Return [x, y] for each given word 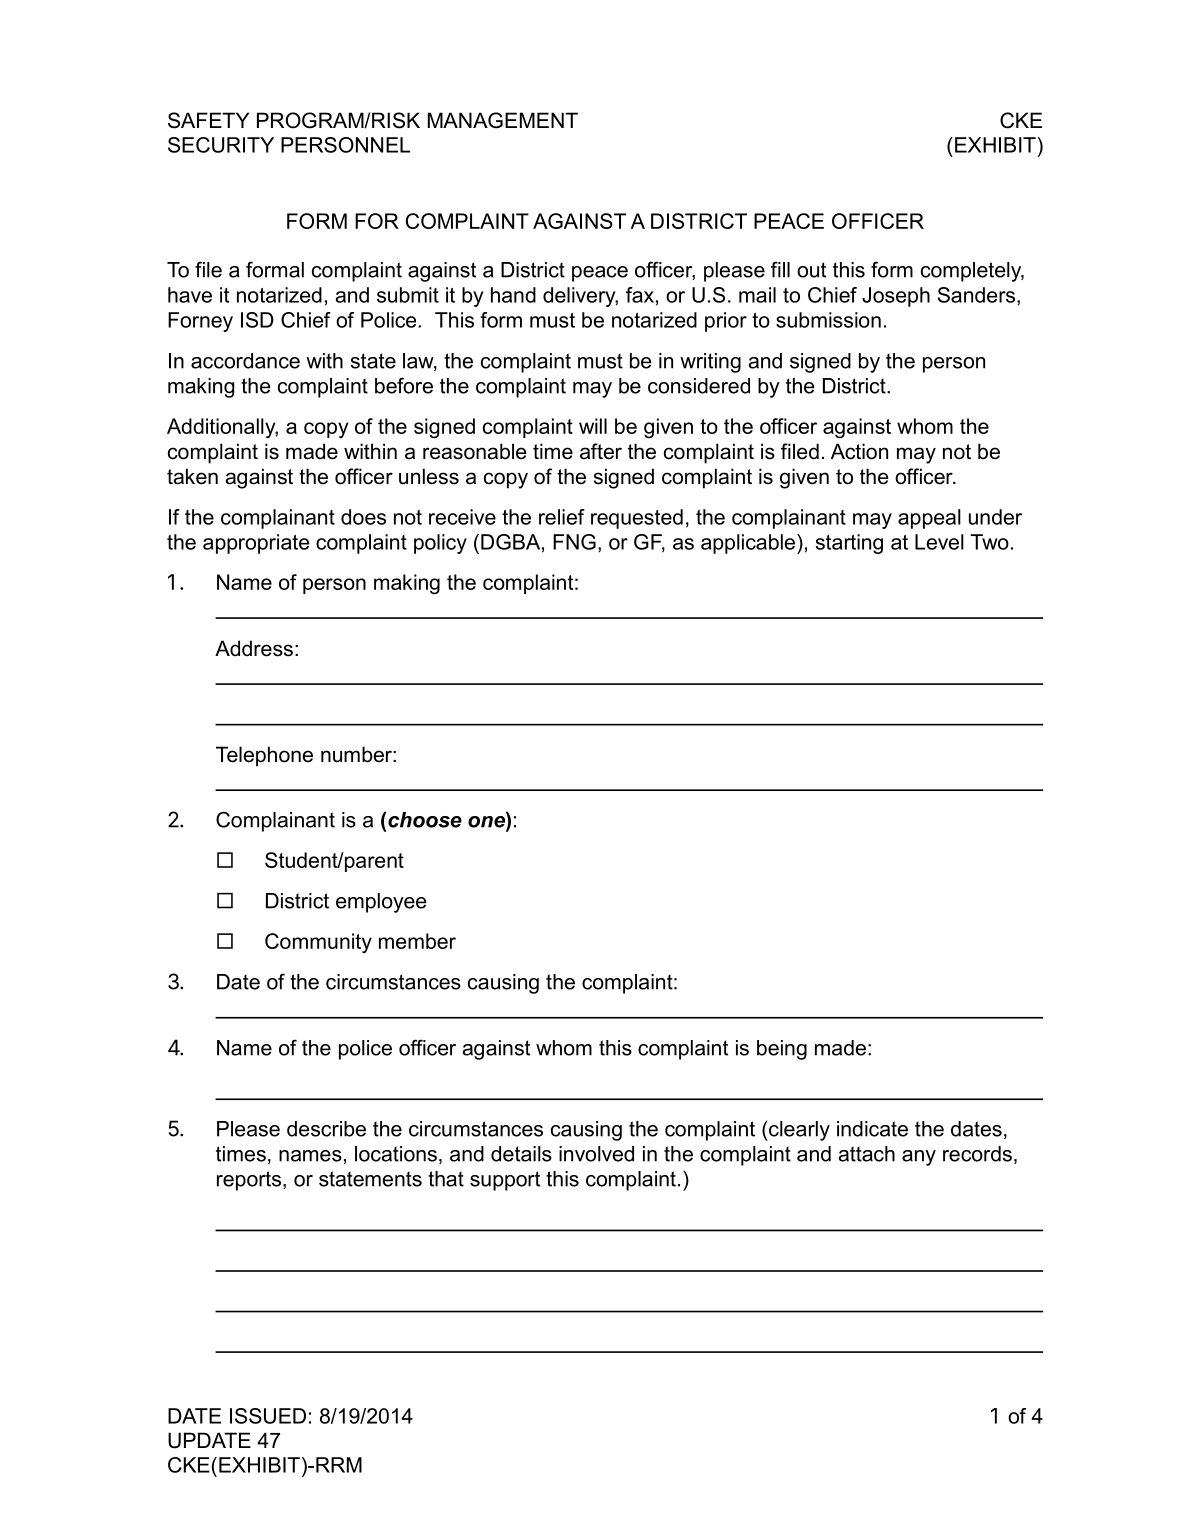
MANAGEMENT [503, 120]
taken [192, 476]
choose [425, 820]
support [505, 1181]
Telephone [264, 756]
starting [849, 544]
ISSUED [268, 1416]
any [919, 1158]
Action [859, 451]
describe [326, 1129]
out [811, 270]
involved [596, 1154]
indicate [872, 1129]
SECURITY [221, 145]
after [601, 451]
